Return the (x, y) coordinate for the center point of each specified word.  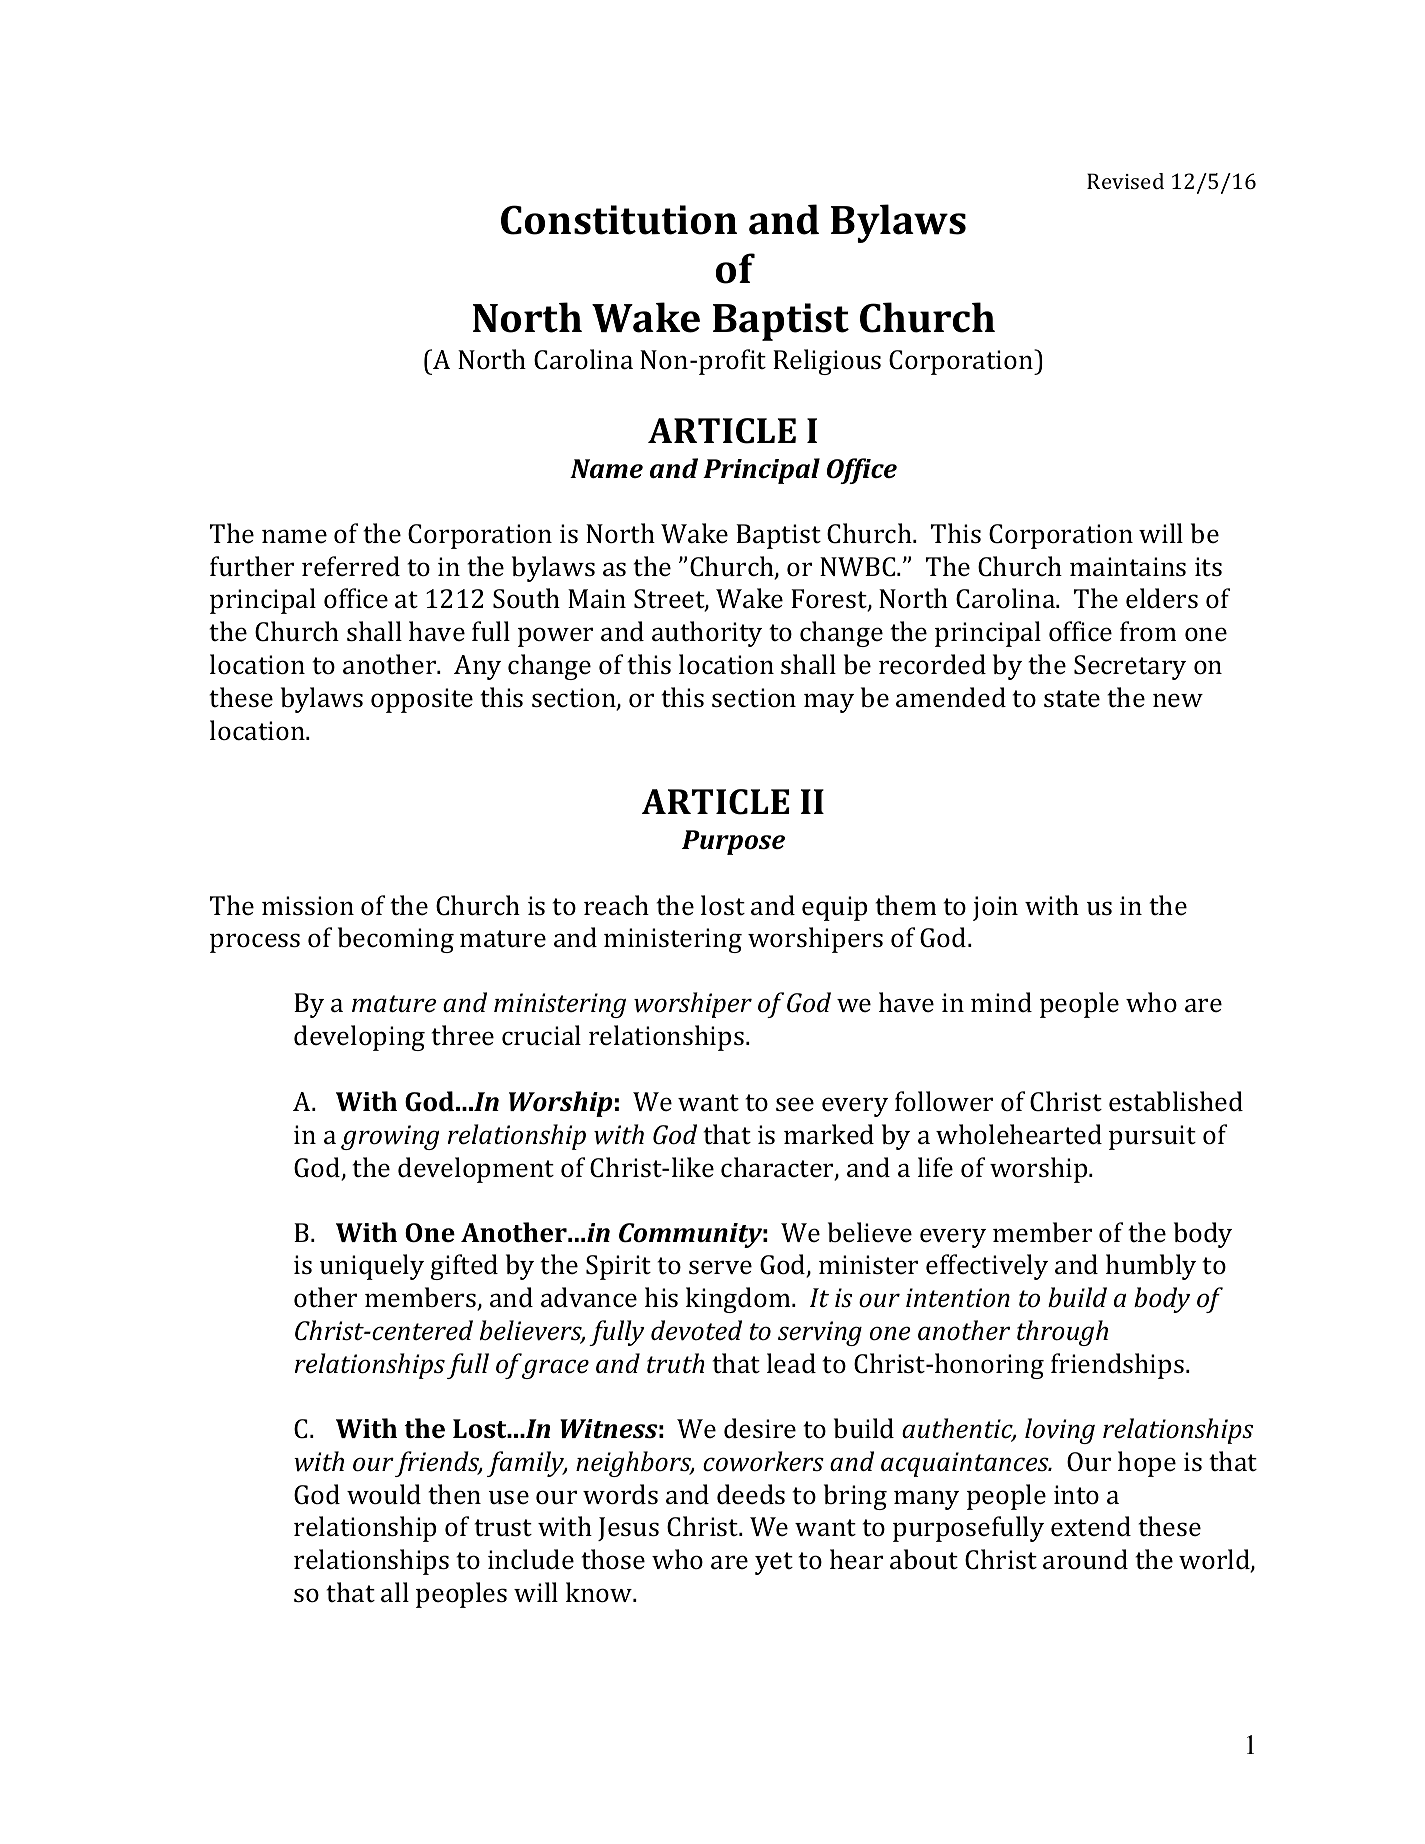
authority (707, 634)
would (384, 1494)
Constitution (619, 220)
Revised (1125, 181)
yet (774, 1563)
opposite (422, 700)
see (795, 1104)
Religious (827, 362)
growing (390, 1137)
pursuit (1152, 1137)
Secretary (1130, 667)
